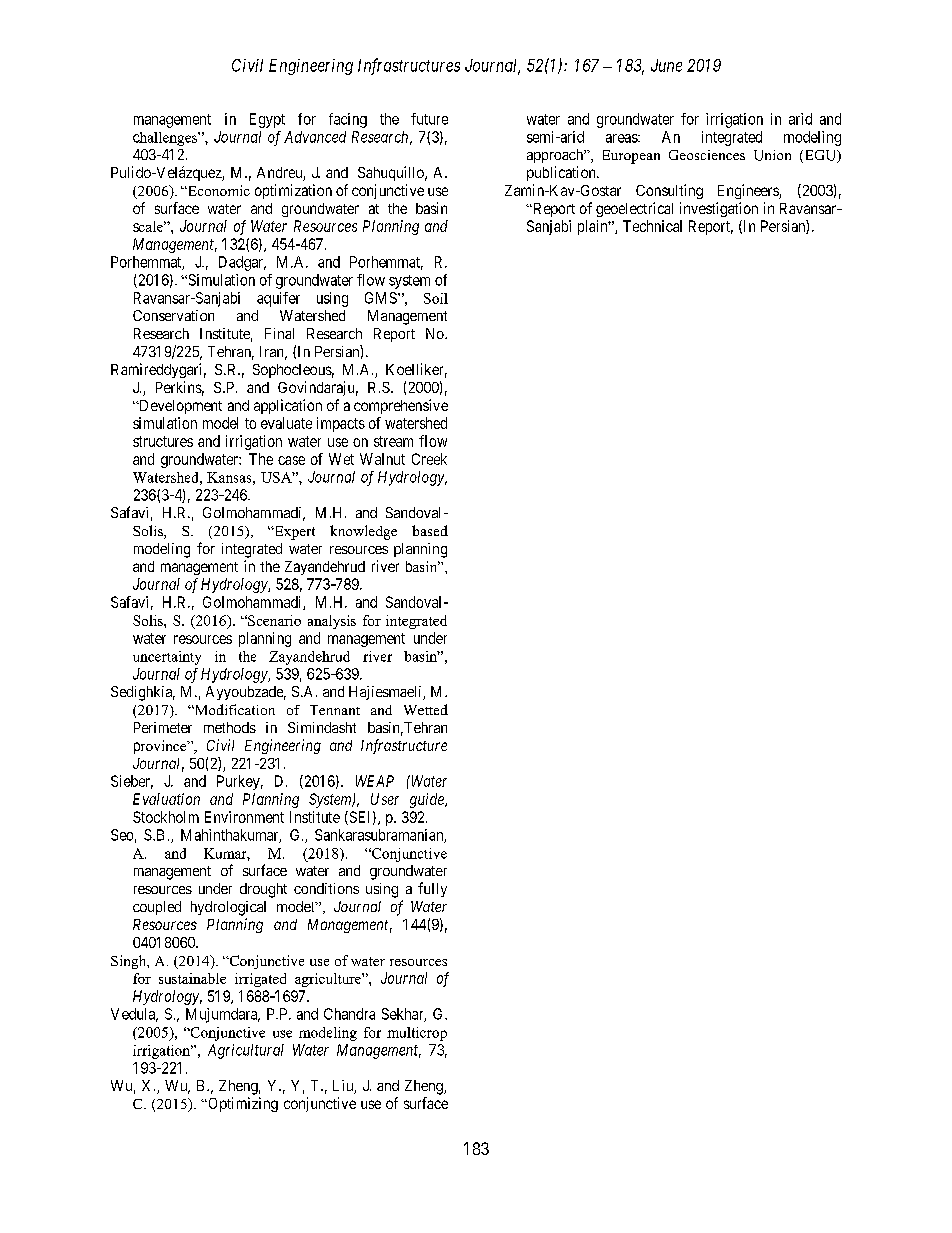 The image size is (952, 1233). Describe the element at coordinates (652, 226) in the page. I see `Technical` at that location.
